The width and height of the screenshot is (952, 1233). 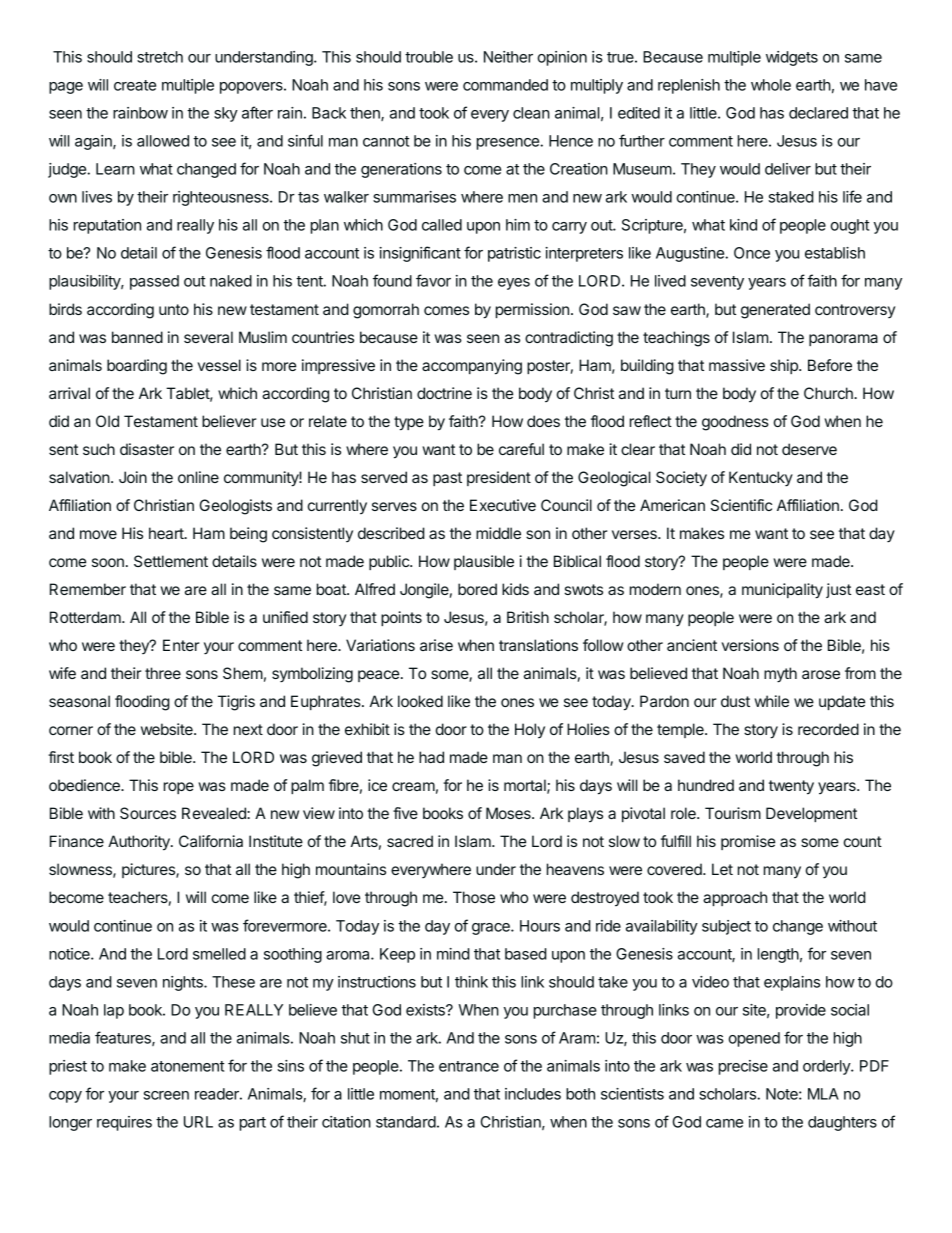 I want to click on create, so click(x=135, y=85).
